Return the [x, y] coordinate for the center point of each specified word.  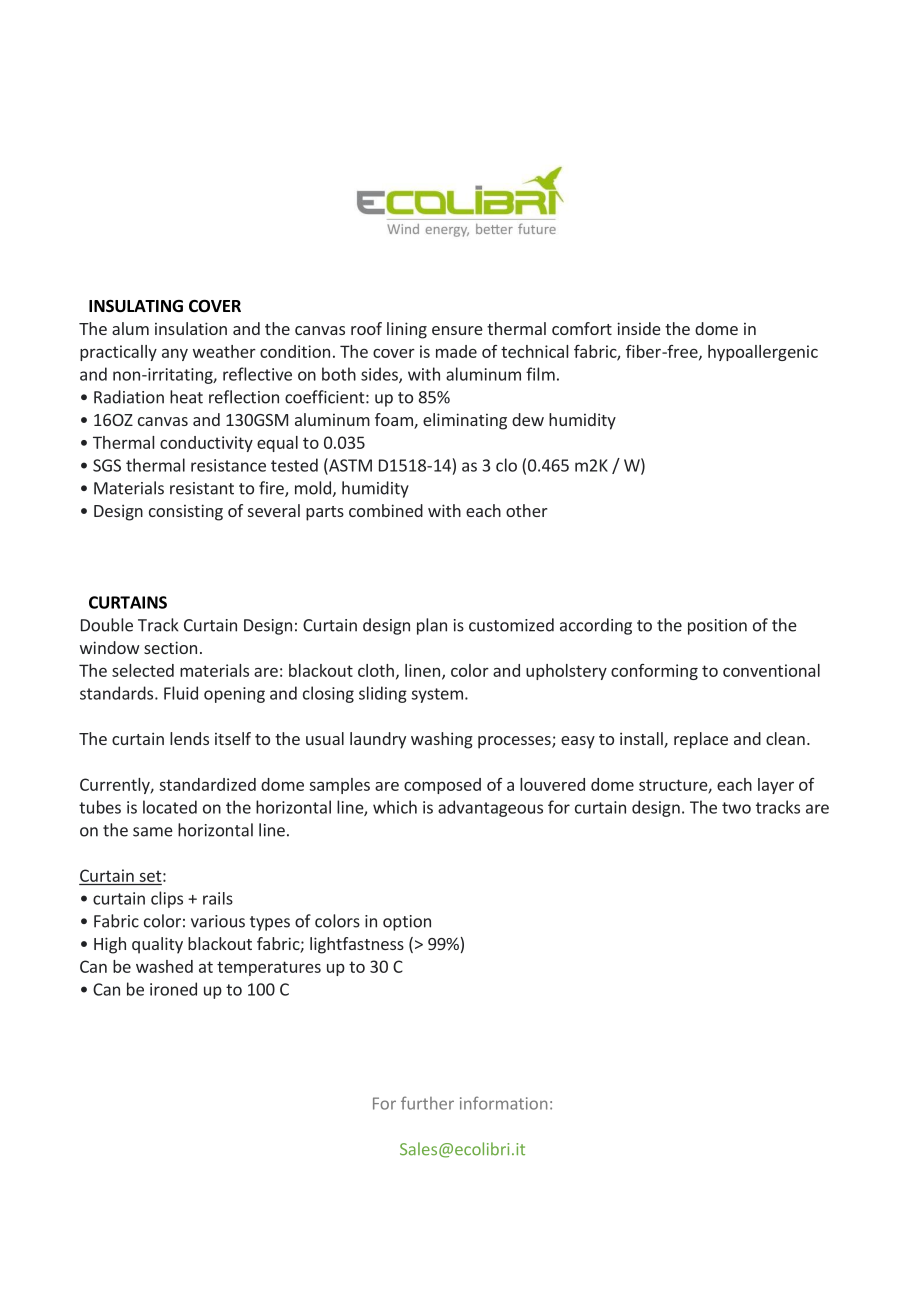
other [526, 510]
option [407, 923]
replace [701, 740]
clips [167, 899]
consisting [186, 512]
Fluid [181, 693]
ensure [457, 330]
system [437, 695]
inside [639, 328]
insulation [191, 328]
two [736, 808]
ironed [173, 989]
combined [386, 510]
